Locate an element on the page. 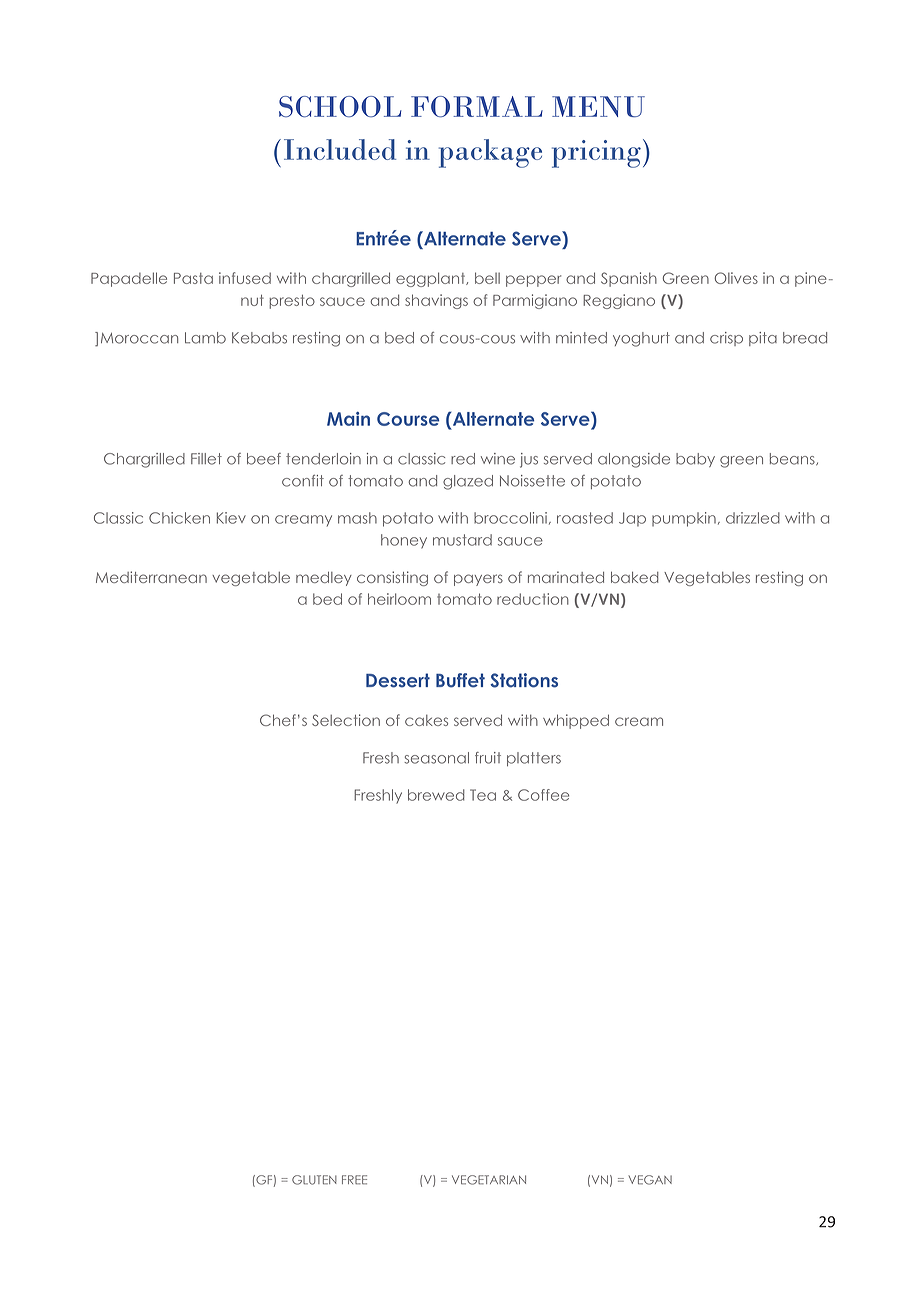 The height and width of the document is (1308, 924). VEGETARIAN is located at coordinates (489, 1180).
